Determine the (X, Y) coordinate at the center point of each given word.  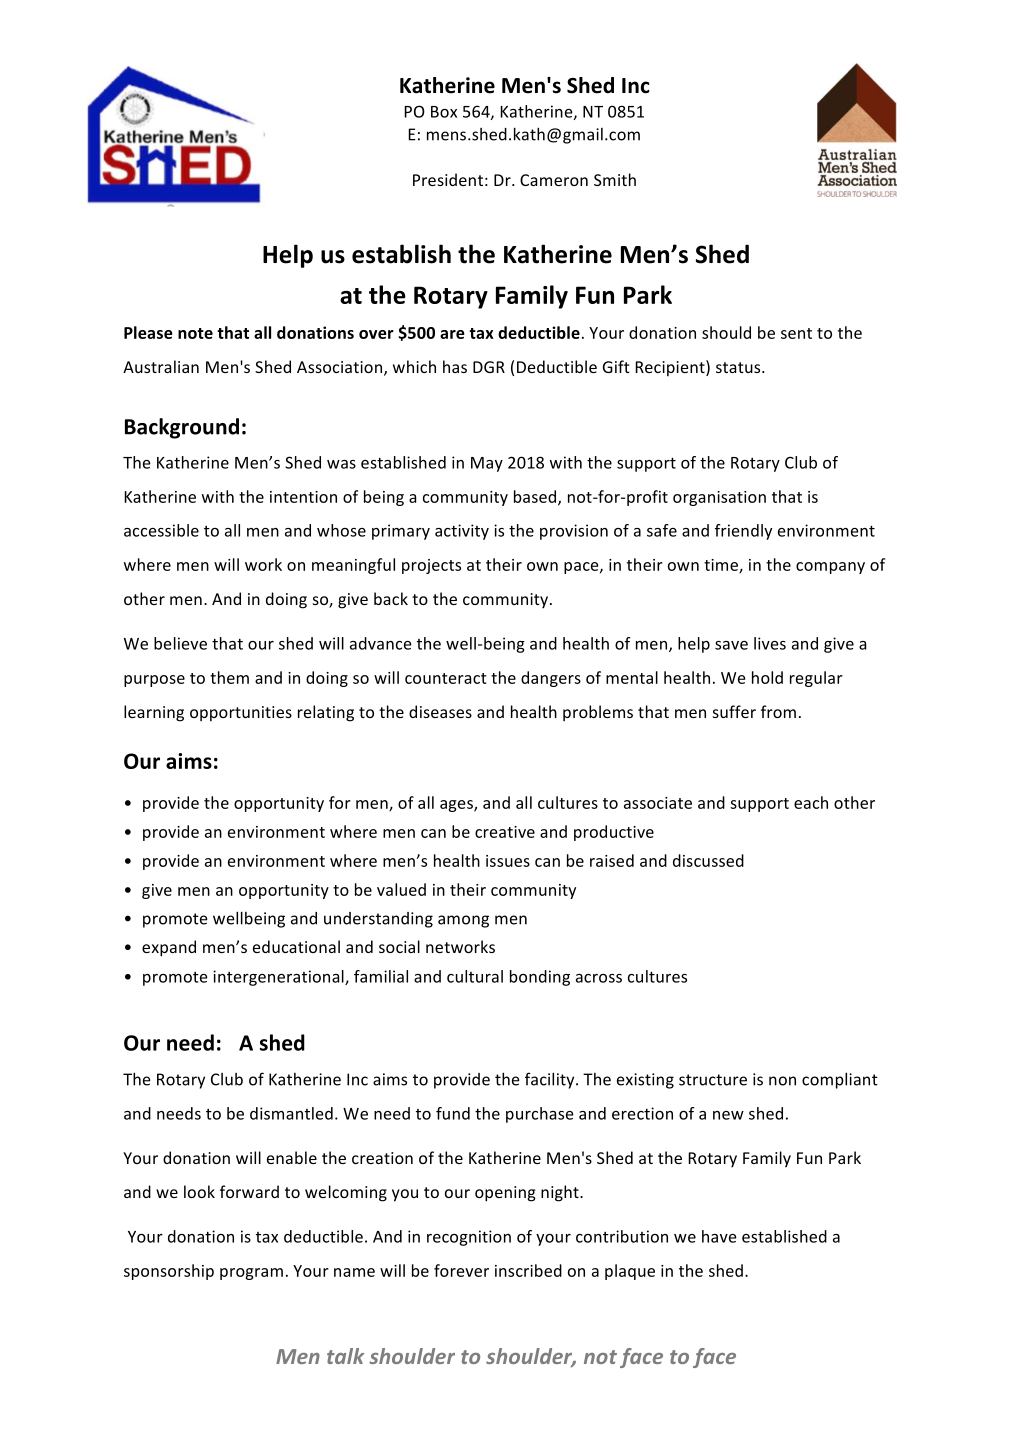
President (448, 179)
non (782, 1081)
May (487, 464)
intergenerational (279, 978)
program (251, 1274)
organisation (719, 498)
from (778, 711)
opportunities (241, 714)
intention (303, 497)
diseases (440, 711)
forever (461, 1270)
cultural (475, 976)
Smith (615, 179)
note (195, 333)
